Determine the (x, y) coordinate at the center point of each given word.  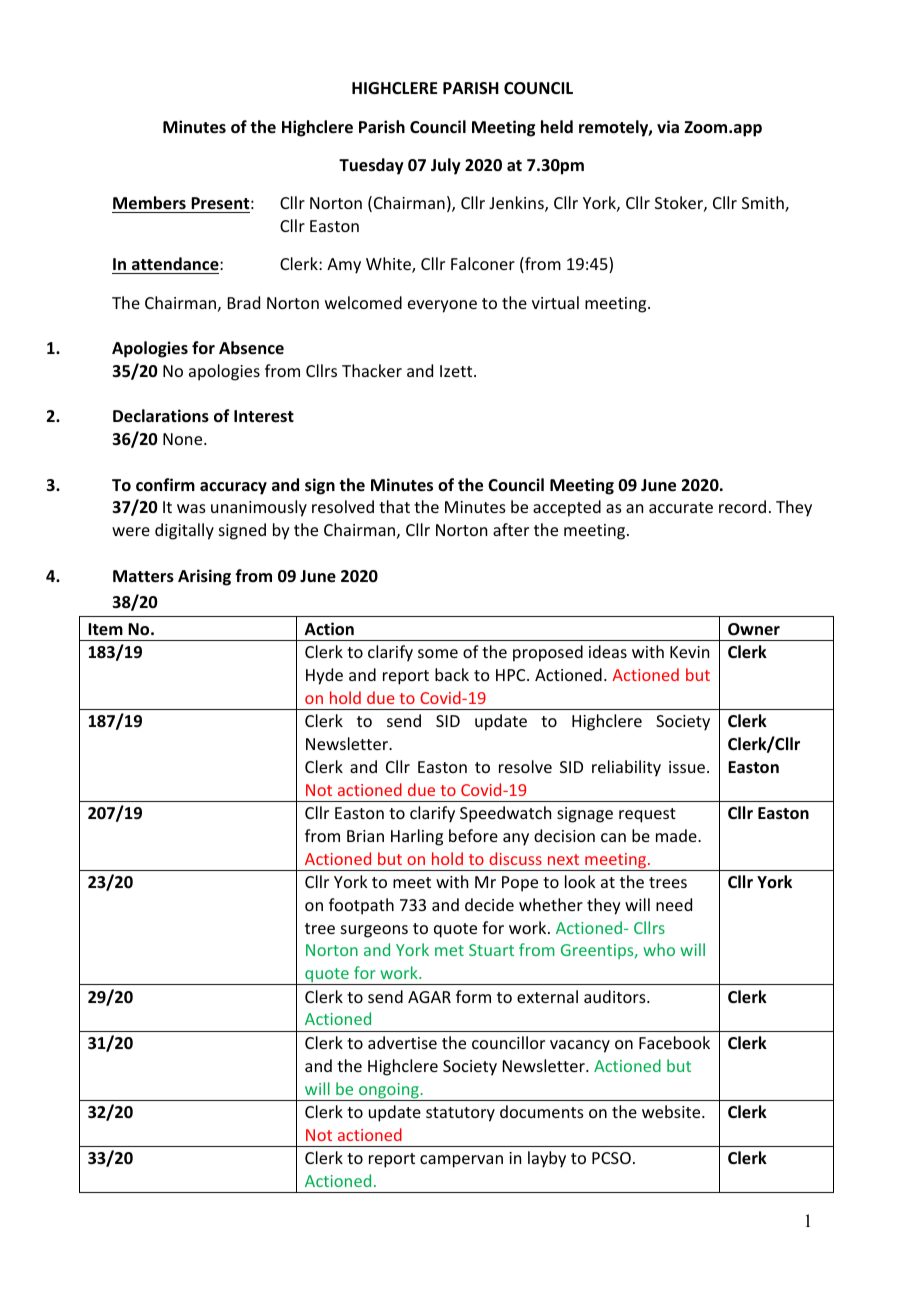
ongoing (389, 1092)
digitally (184, 531)
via (668, 126)
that (394, 506)
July (446, 166)
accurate (681, 507)
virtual (555, 302)
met (449, 950)
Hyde (324, 676)
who (659, 949)
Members (149, 203)
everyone (442, 306)
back (452, 674)
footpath (361, 906)
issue (688, 767)
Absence (251, 348)
